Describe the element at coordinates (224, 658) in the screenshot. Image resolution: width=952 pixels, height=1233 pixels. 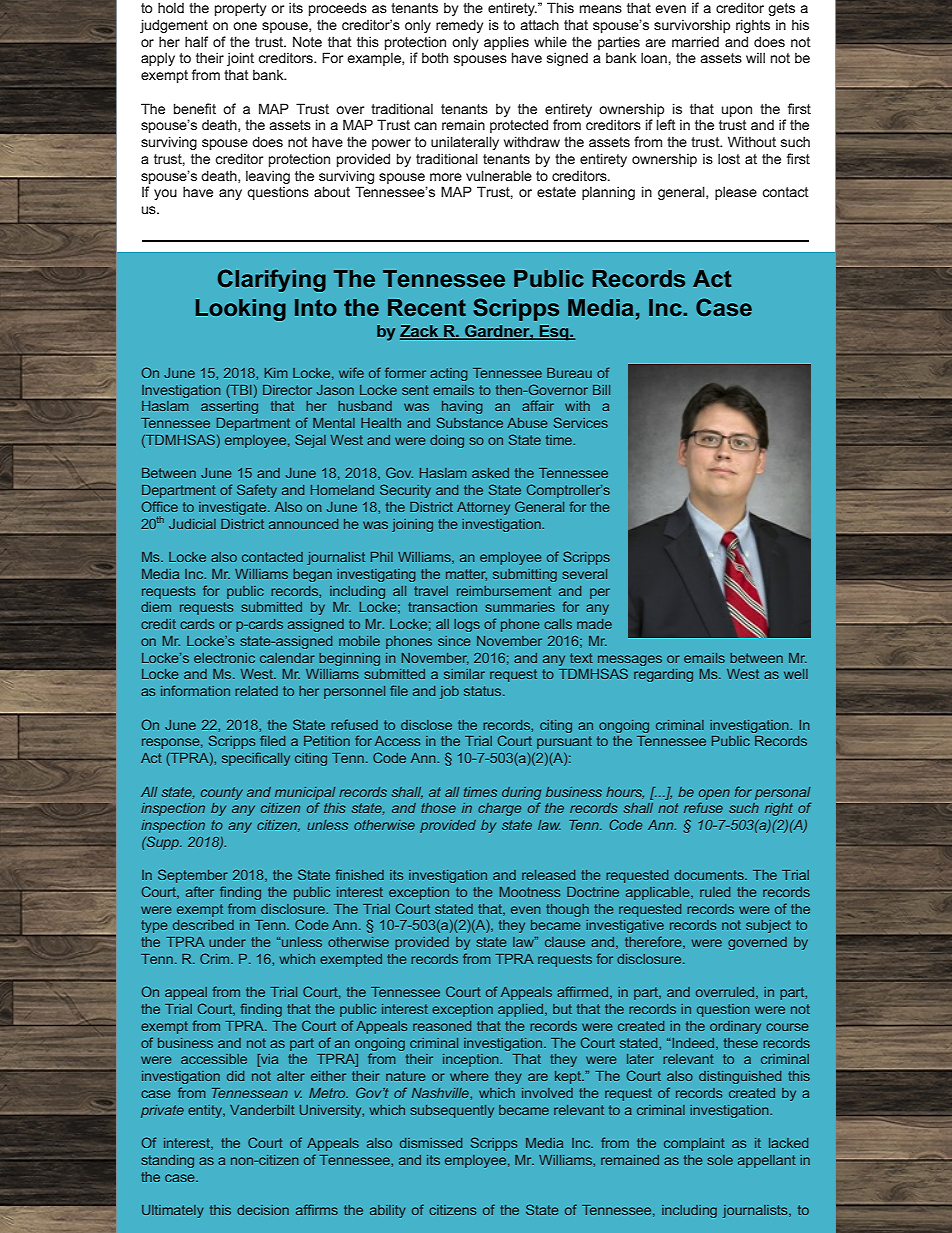
I see `electronic` at that location.
